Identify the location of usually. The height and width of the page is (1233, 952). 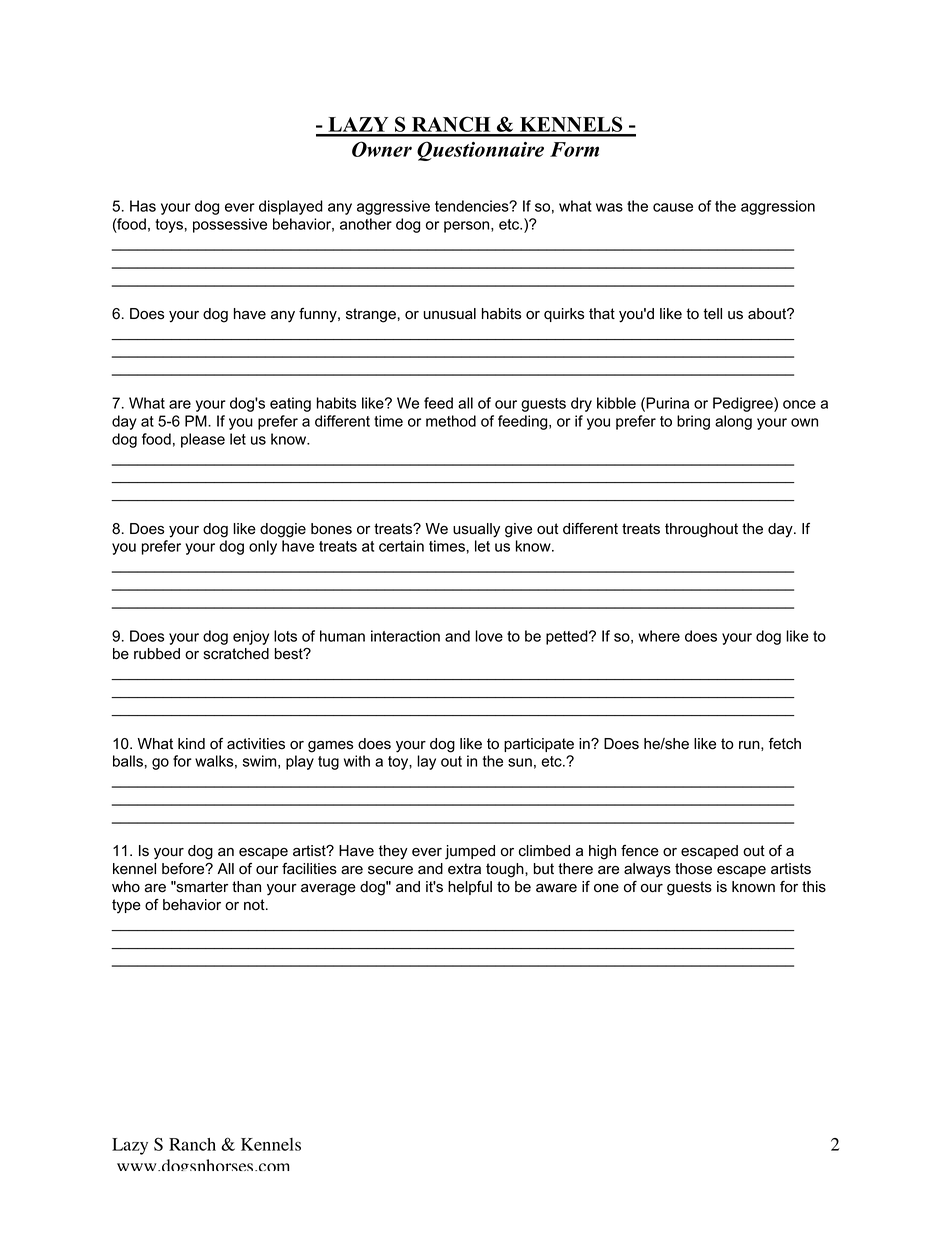
(476, 530).
